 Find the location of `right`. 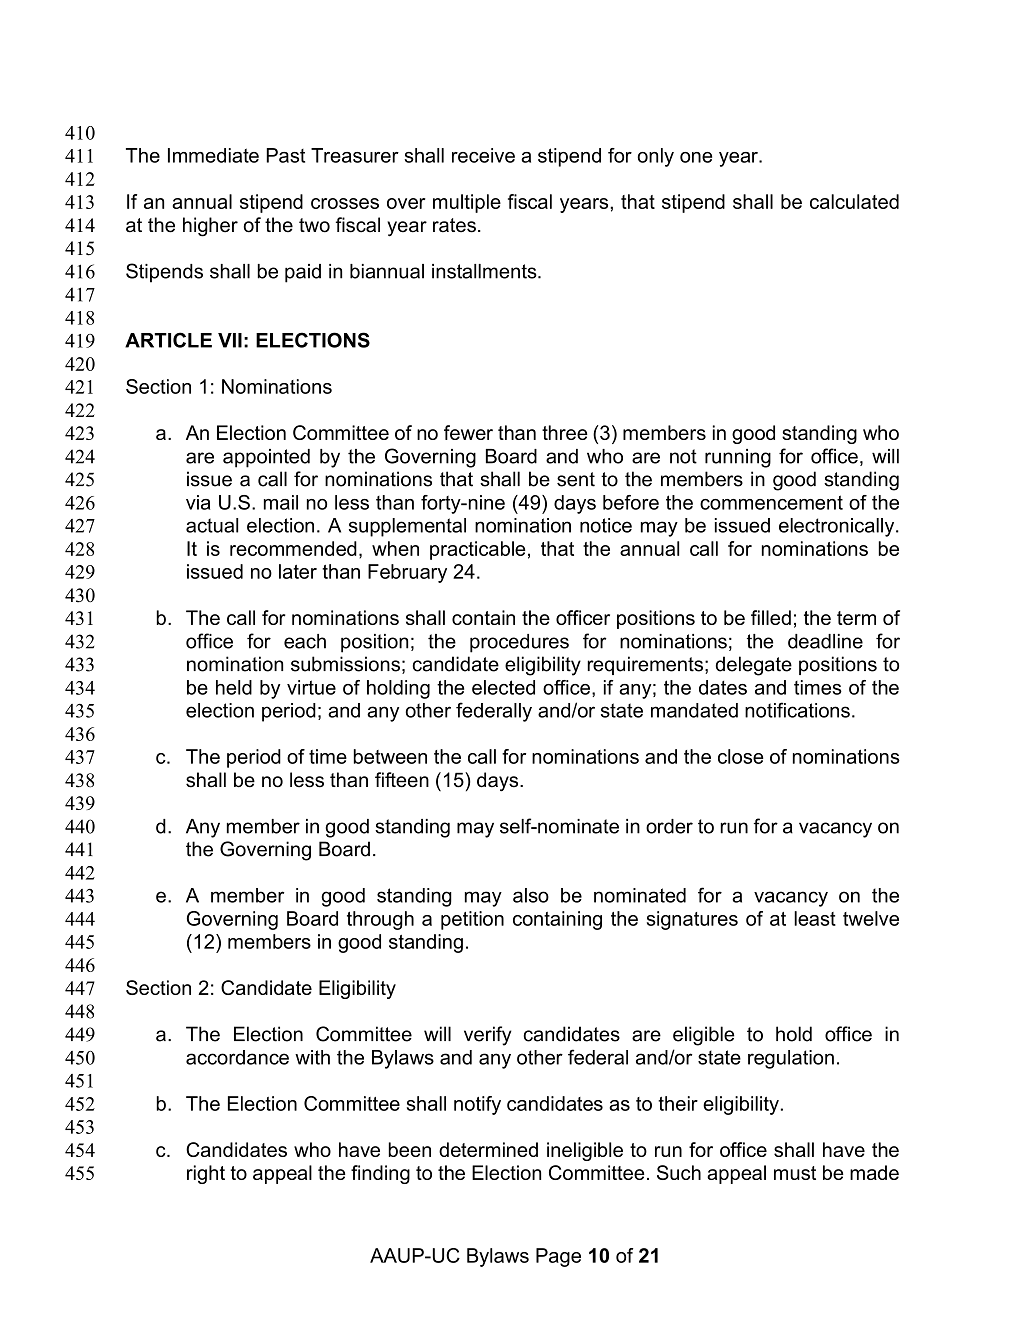

right is located at coordinates (206, 1174).
